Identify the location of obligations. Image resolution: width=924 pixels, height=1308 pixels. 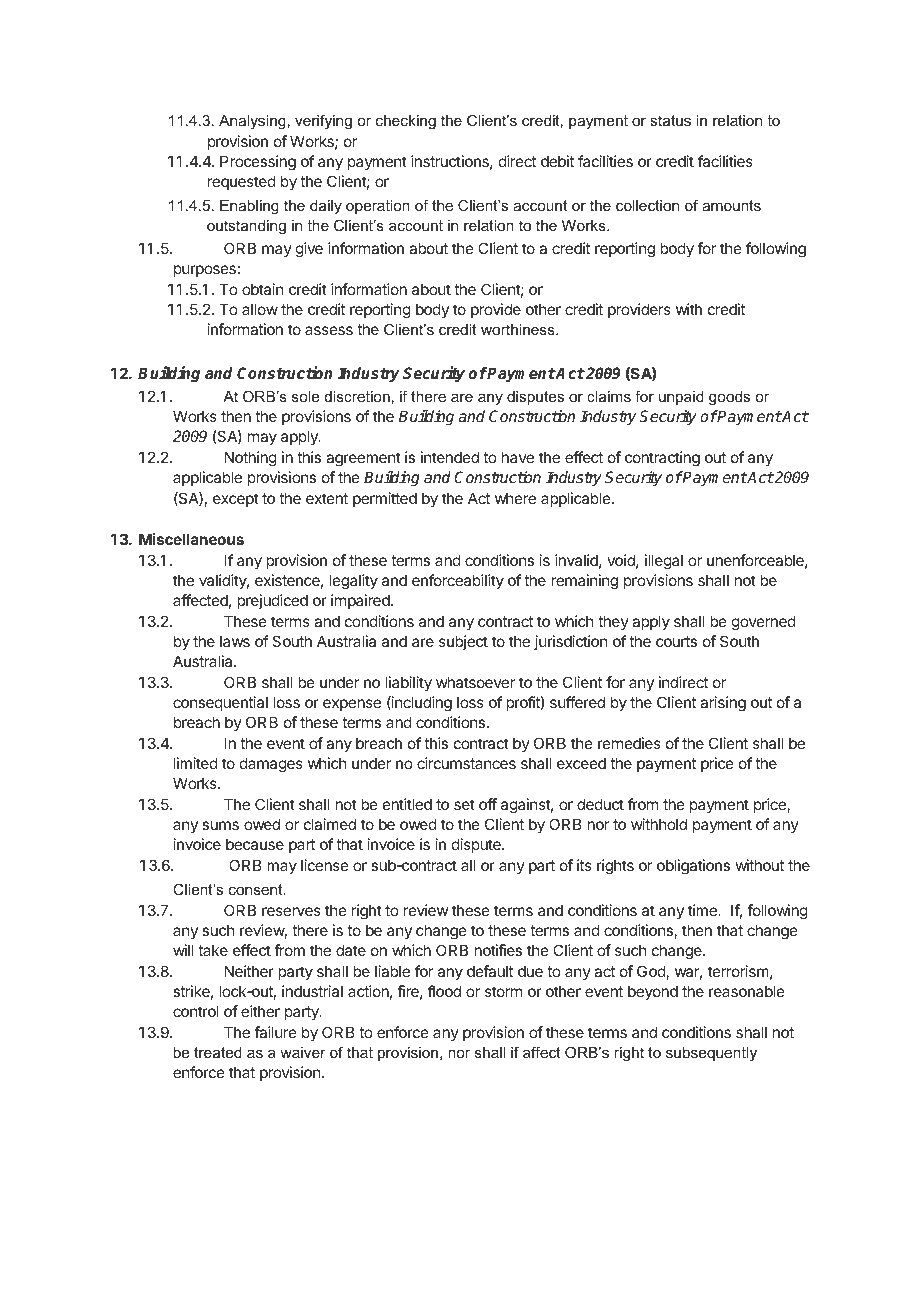
(693, 867).
